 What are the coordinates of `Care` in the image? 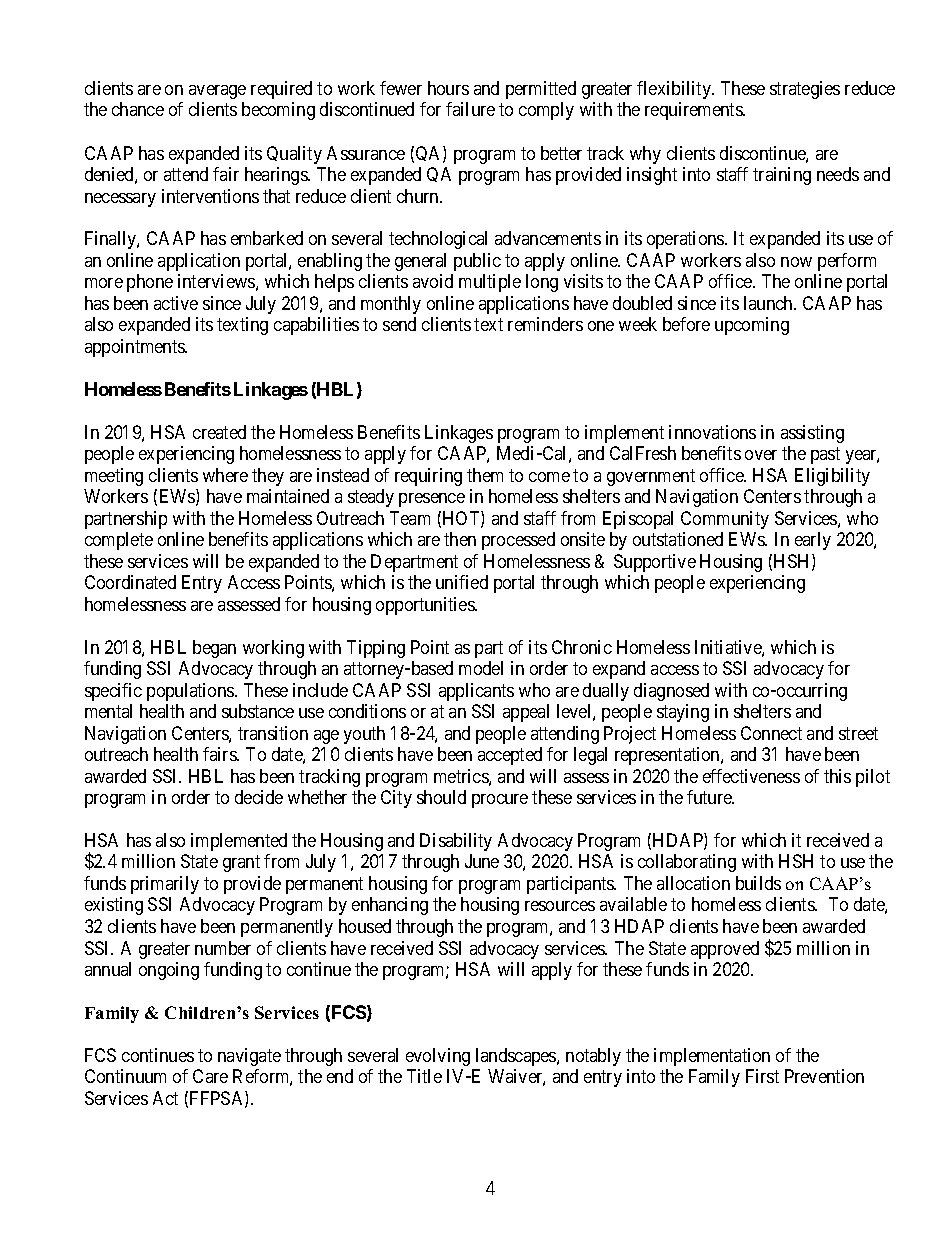 It's located at (210, 1076).
